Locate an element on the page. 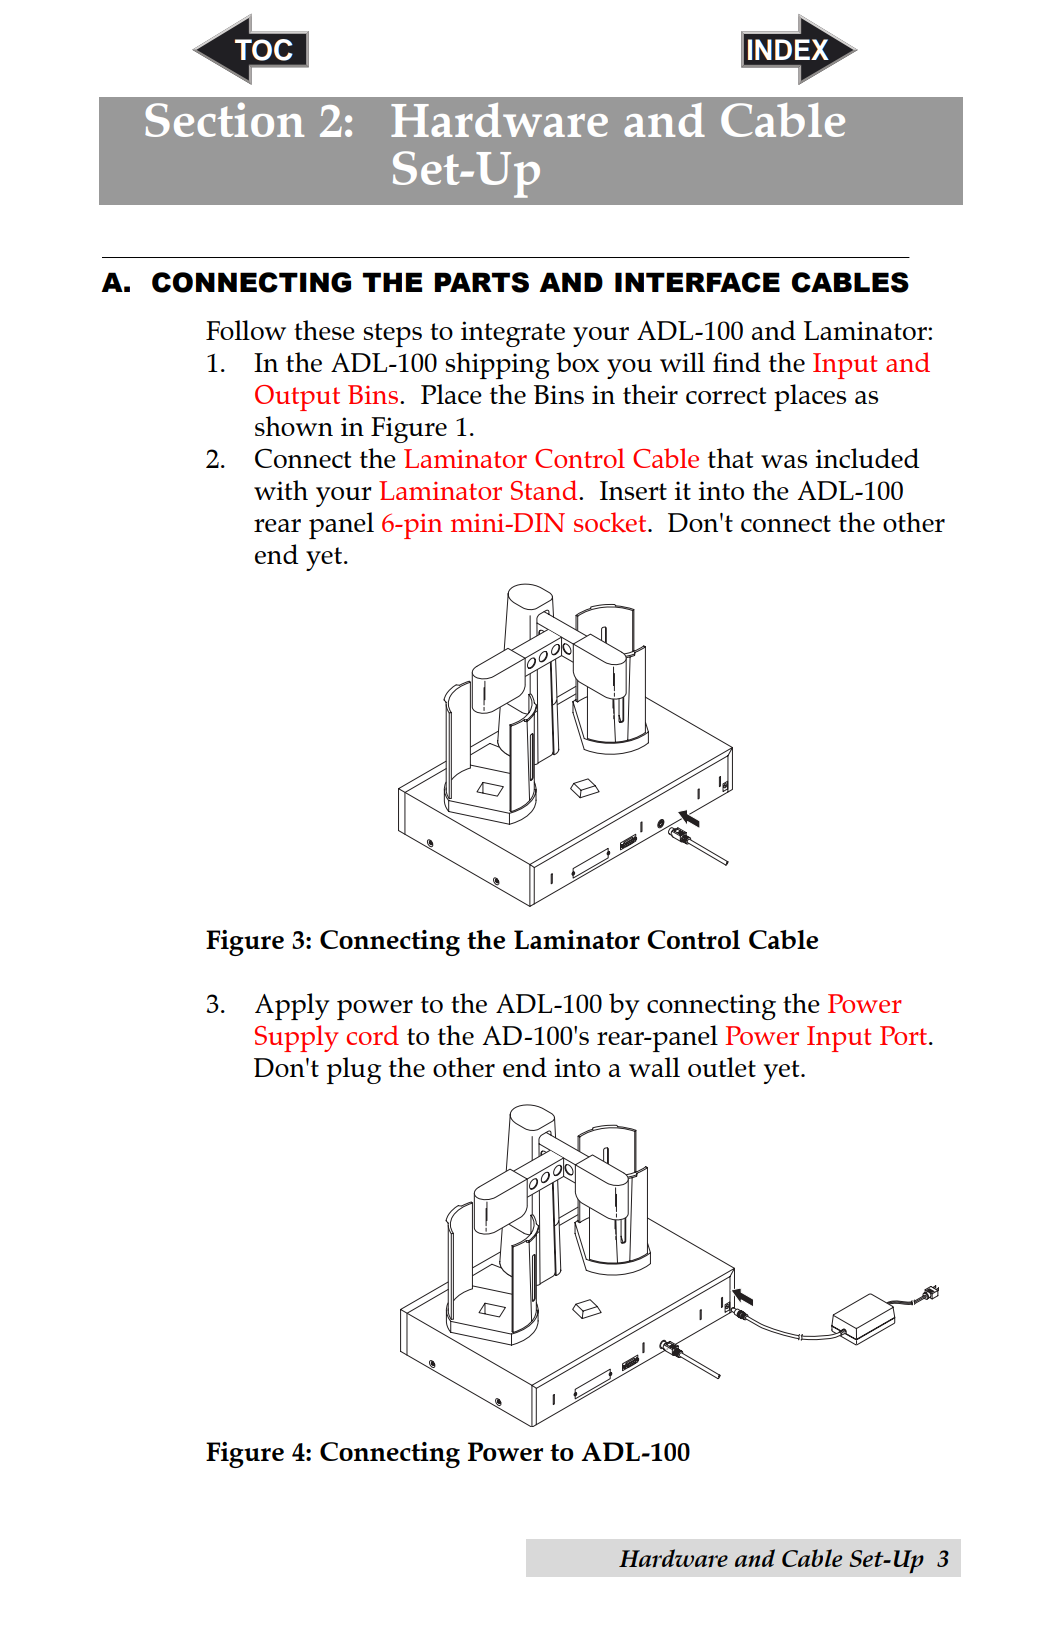 This document has height=1634, width=1057. socket is located at coordinates (611, 522).
